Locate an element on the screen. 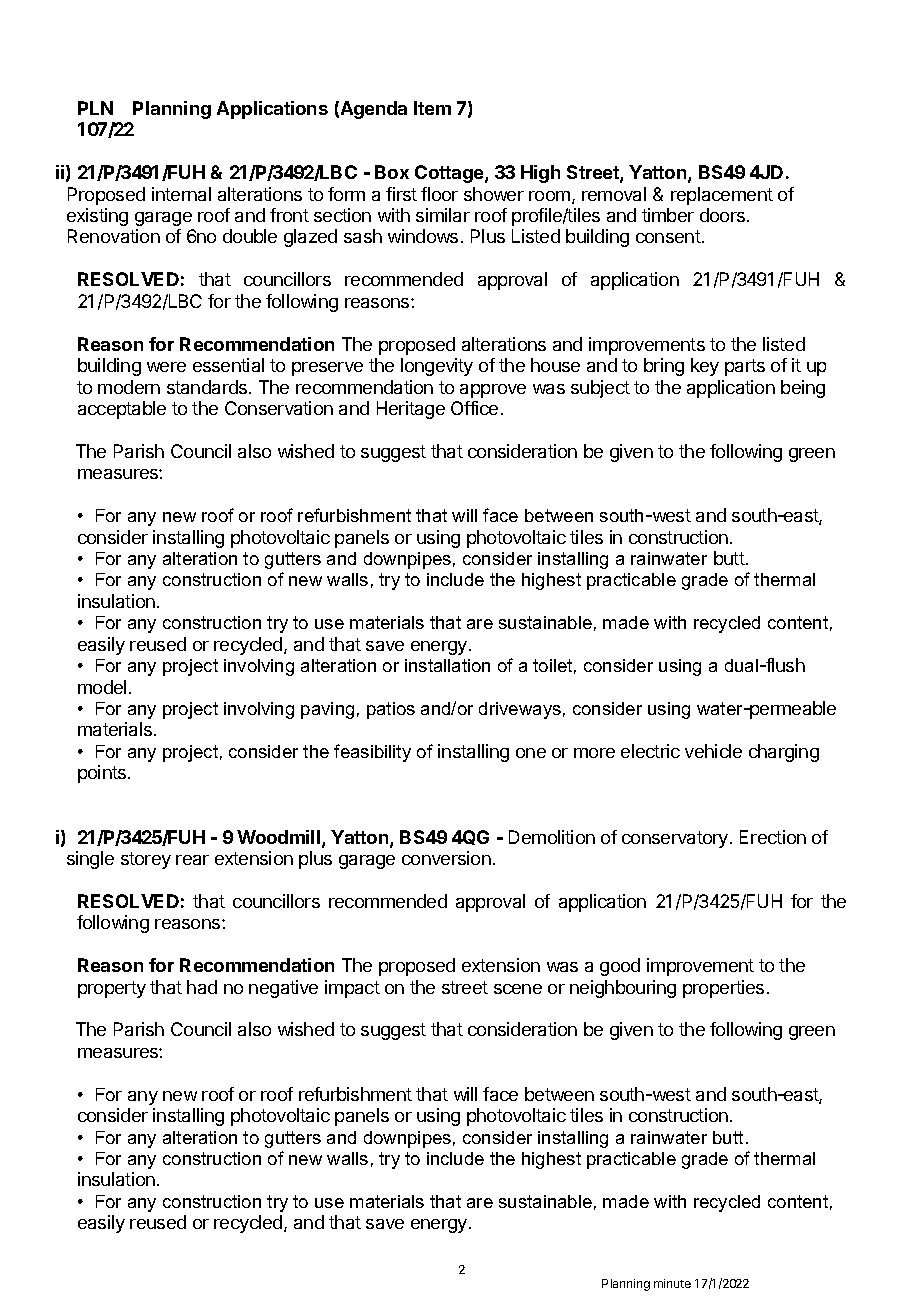 This screenshot has width=924, height=1307. conservatory is located at coordinates (676, 839).
